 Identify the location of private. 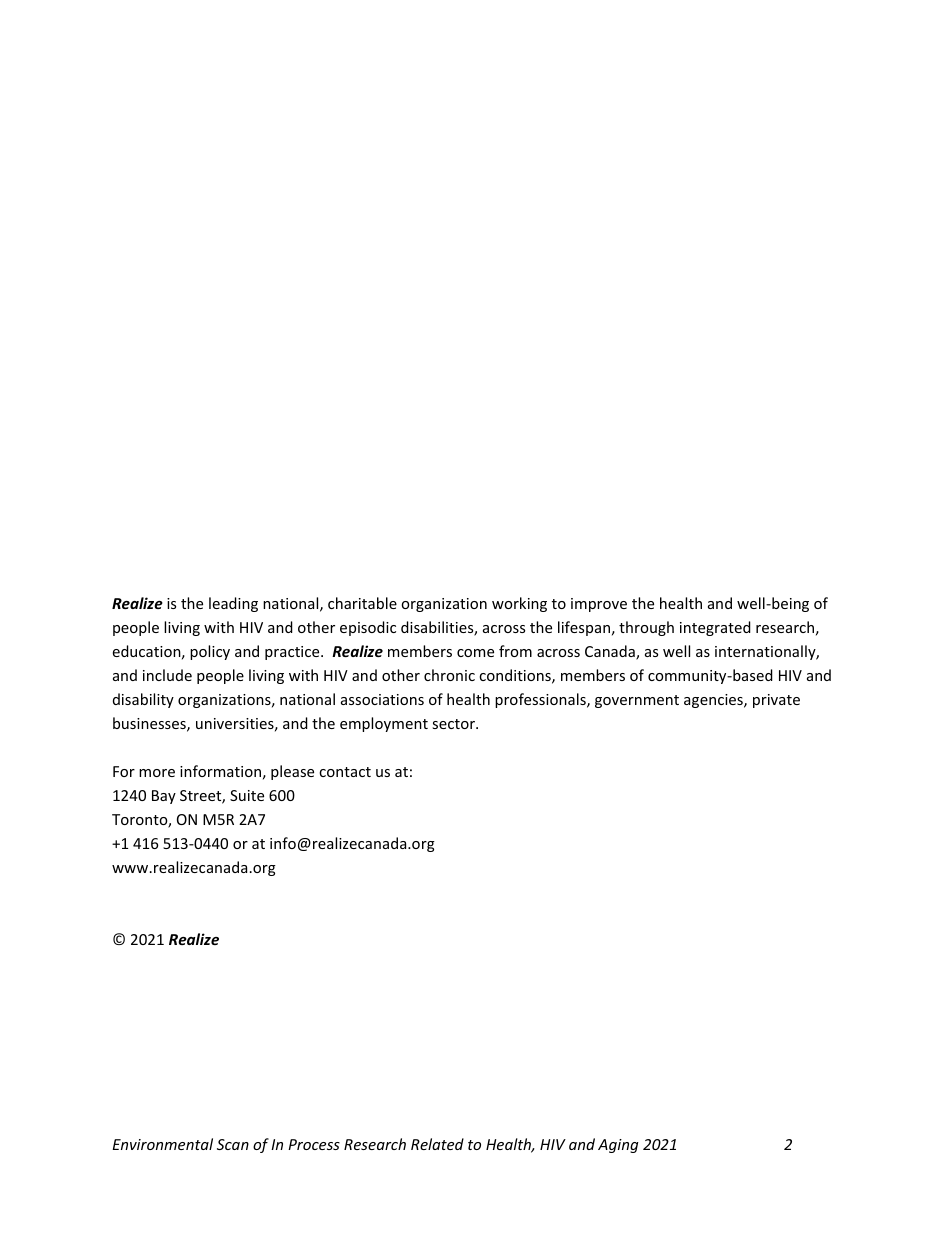
(776, 701).
